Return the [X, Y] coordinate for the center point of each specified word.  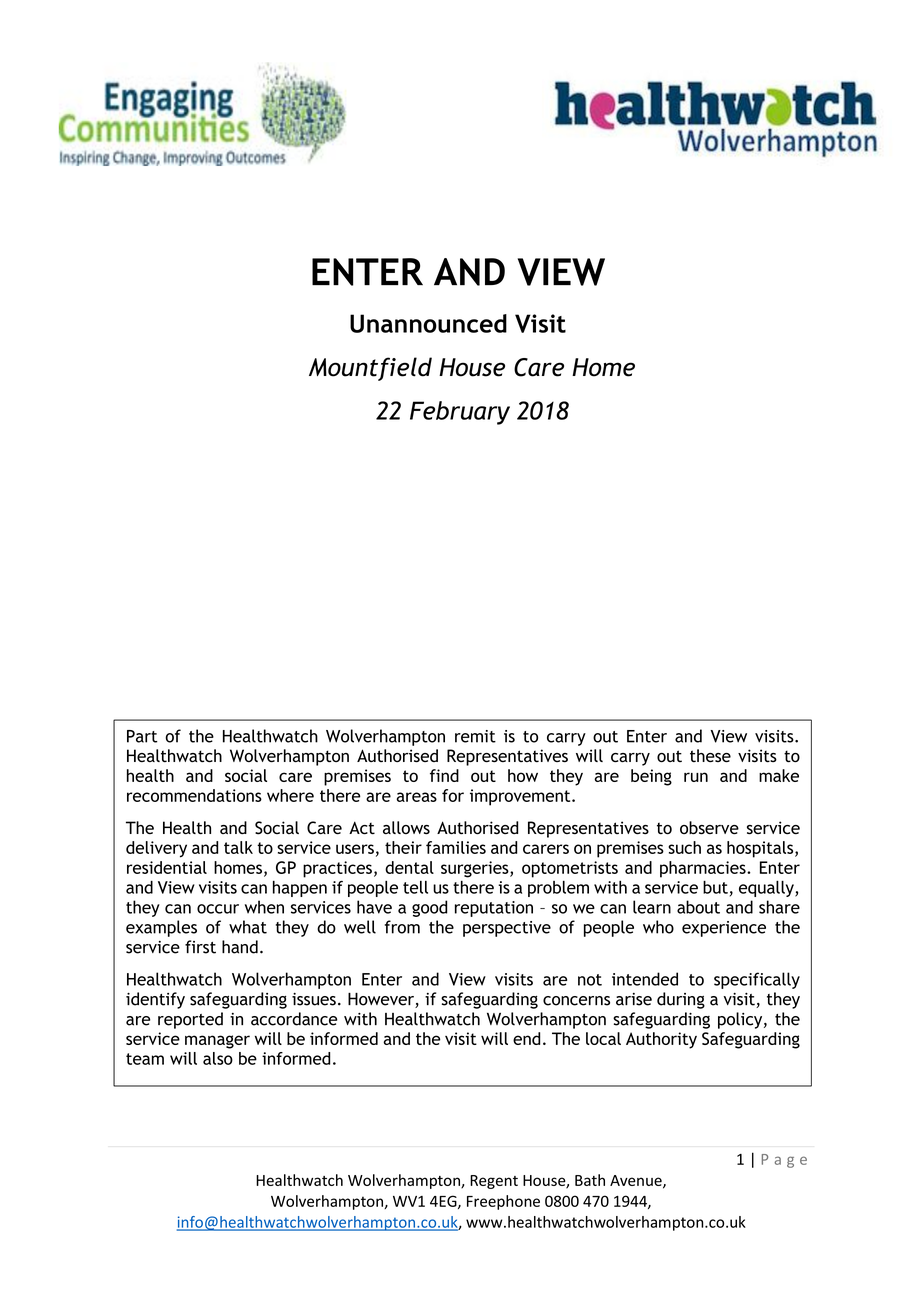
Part [142, 736]
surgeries [476, 869]
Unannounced [428, 323]
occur [218, 909]
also [218, 1058]
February [460, 413]
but [715, 887]
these [710, 756]
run [696, 777]
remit [475, 736]
